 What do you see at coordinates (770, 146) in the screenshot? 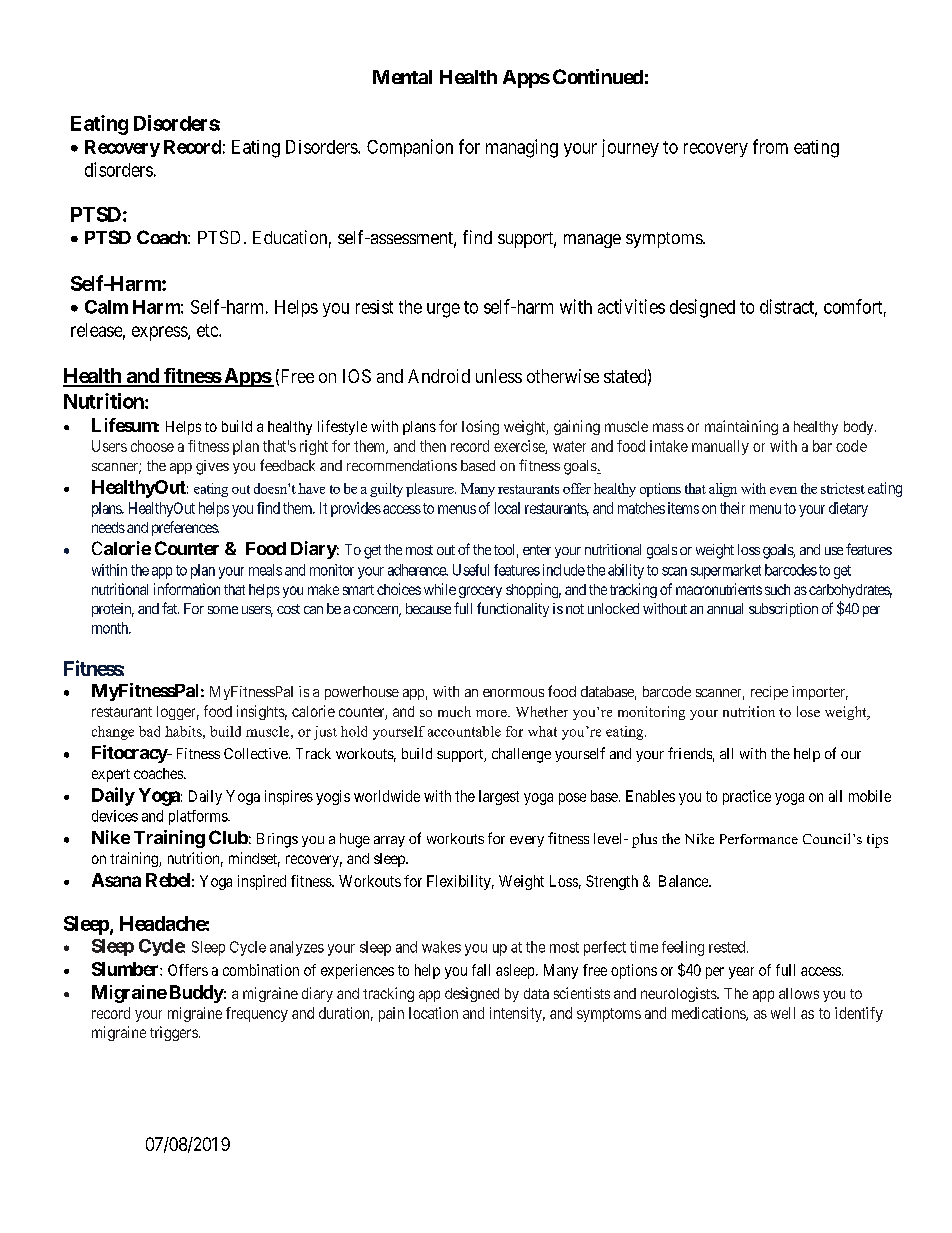
I see `from` at bounding box center [770, 146].
